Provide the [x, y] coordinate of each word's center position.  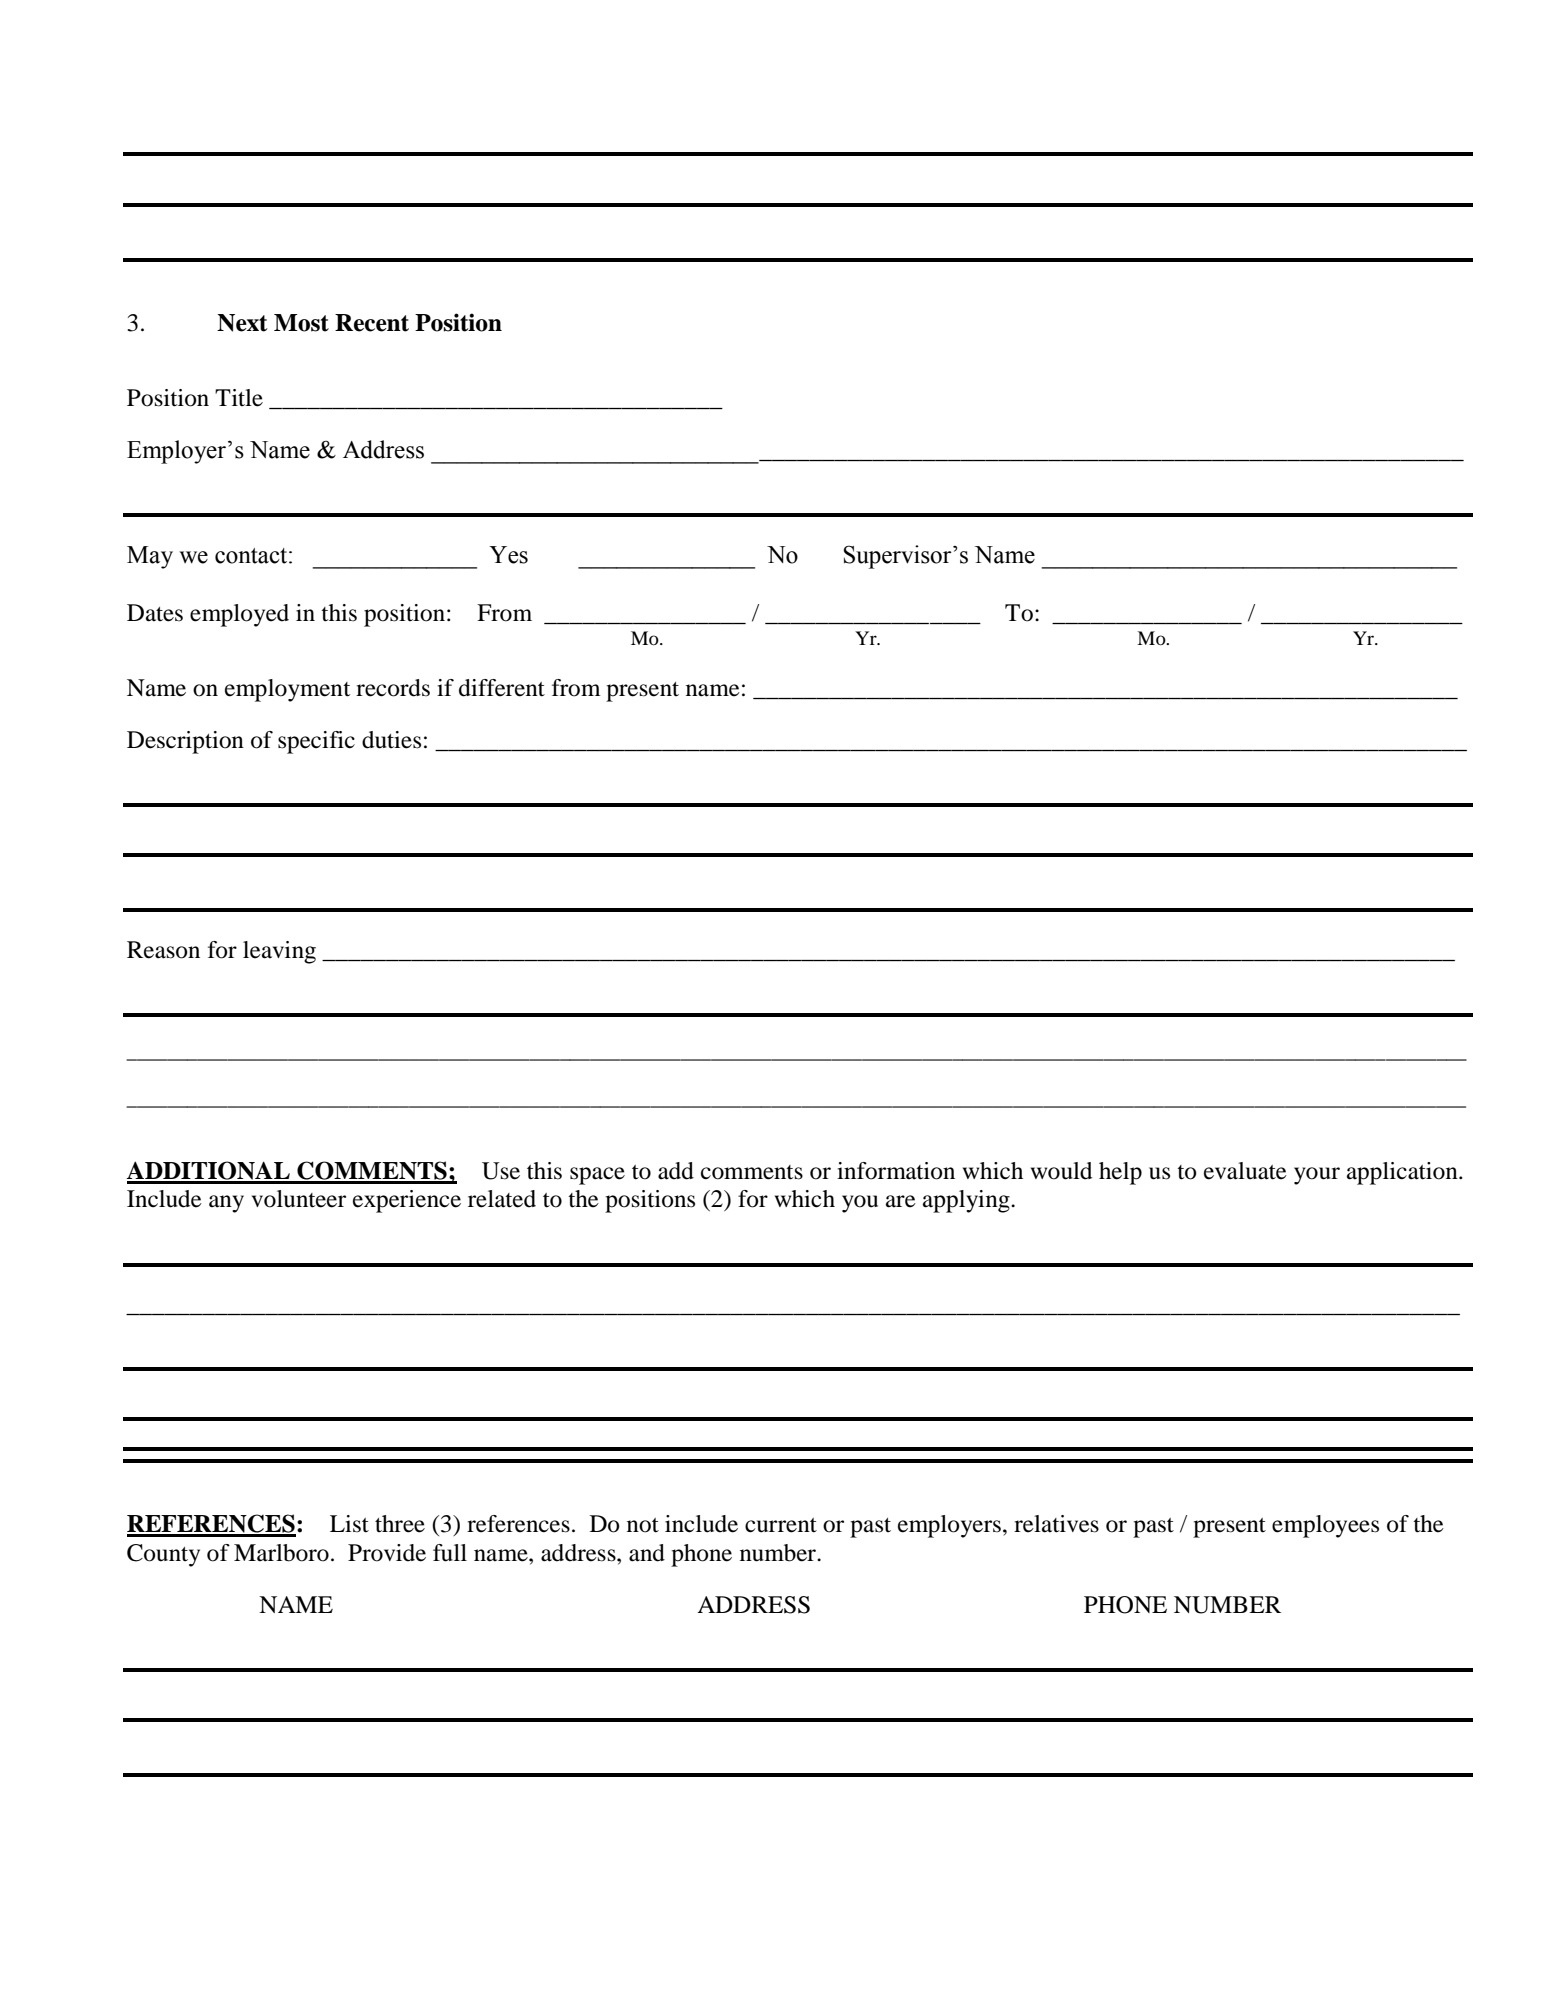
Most [301, 323]
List [349, 1524]
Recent [372, 323]
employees [1325, 1526]
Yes [508, 555]
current [781, 1525]
